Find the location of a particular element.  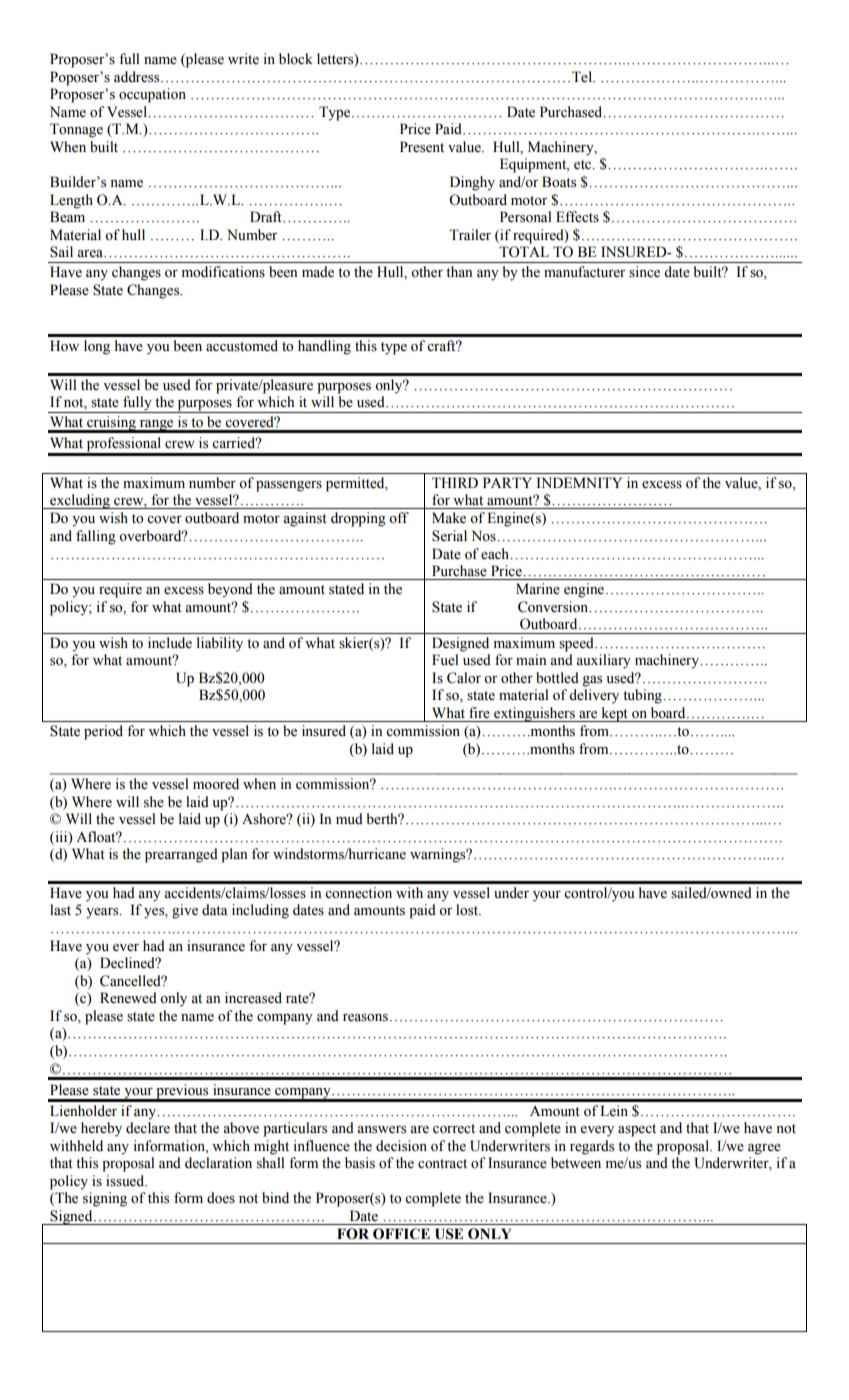

OFFICE is located at coordinates (401, 1234).
